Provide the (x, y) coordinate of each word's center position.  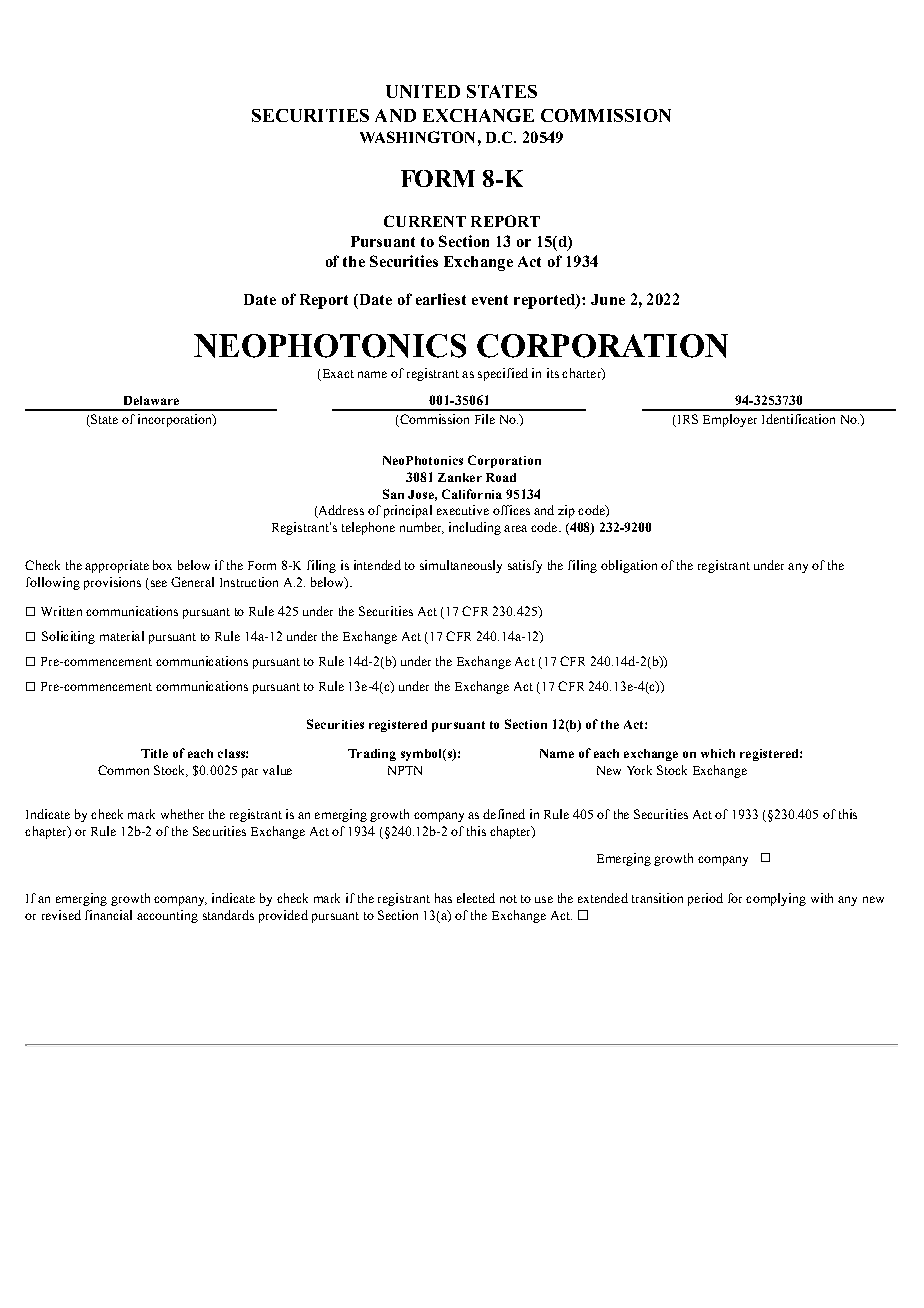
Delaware (151, 400)
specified (503, 374)
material (122, 636)
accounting (167, 916)
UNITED (423, 91)
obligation (629, 566)
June (608, 299)
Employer (730, 420)
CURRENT (425, 221)
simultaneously (461, 566)
